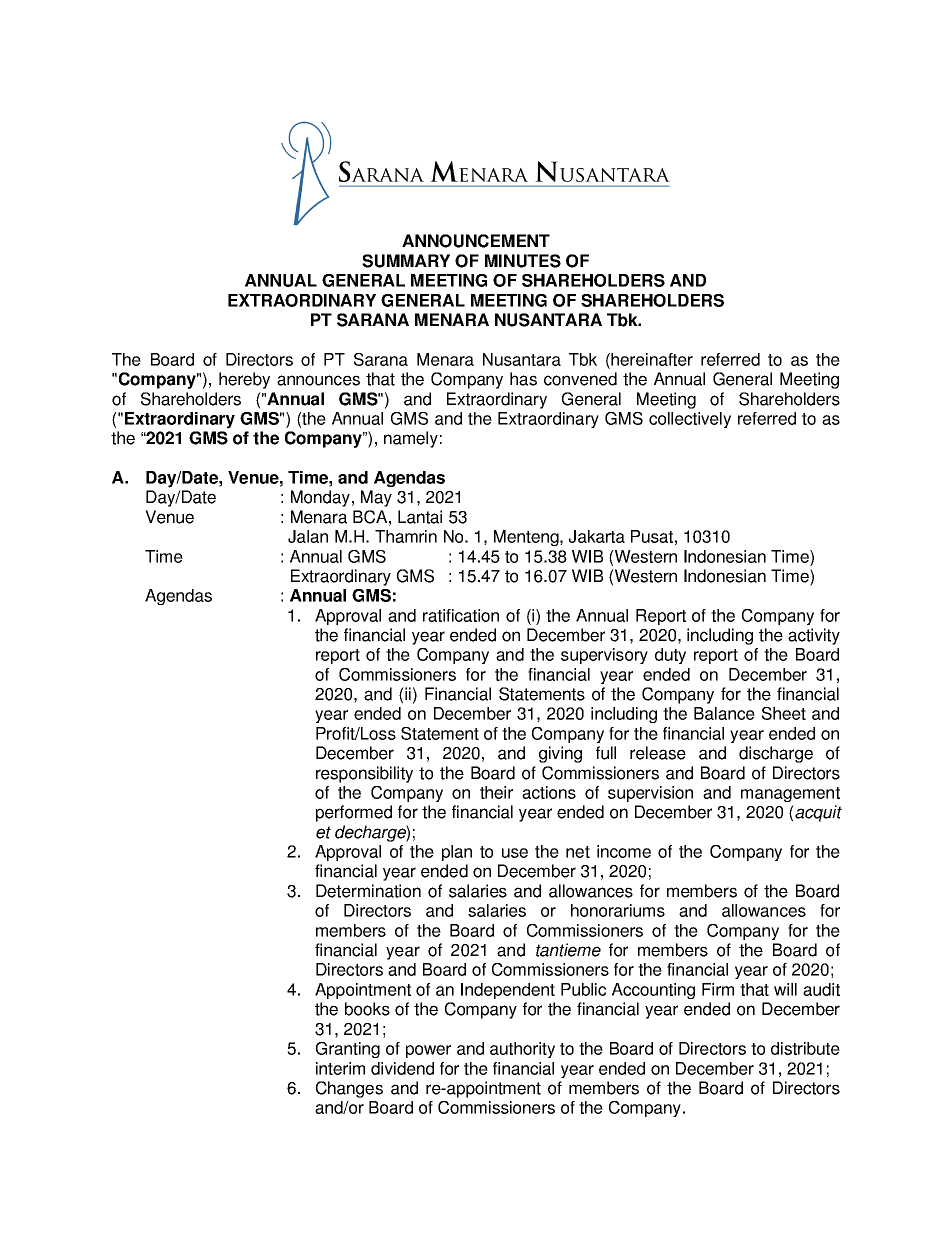 The image size is (952, 1233). I want to click on interim, so click(340, 1068).
